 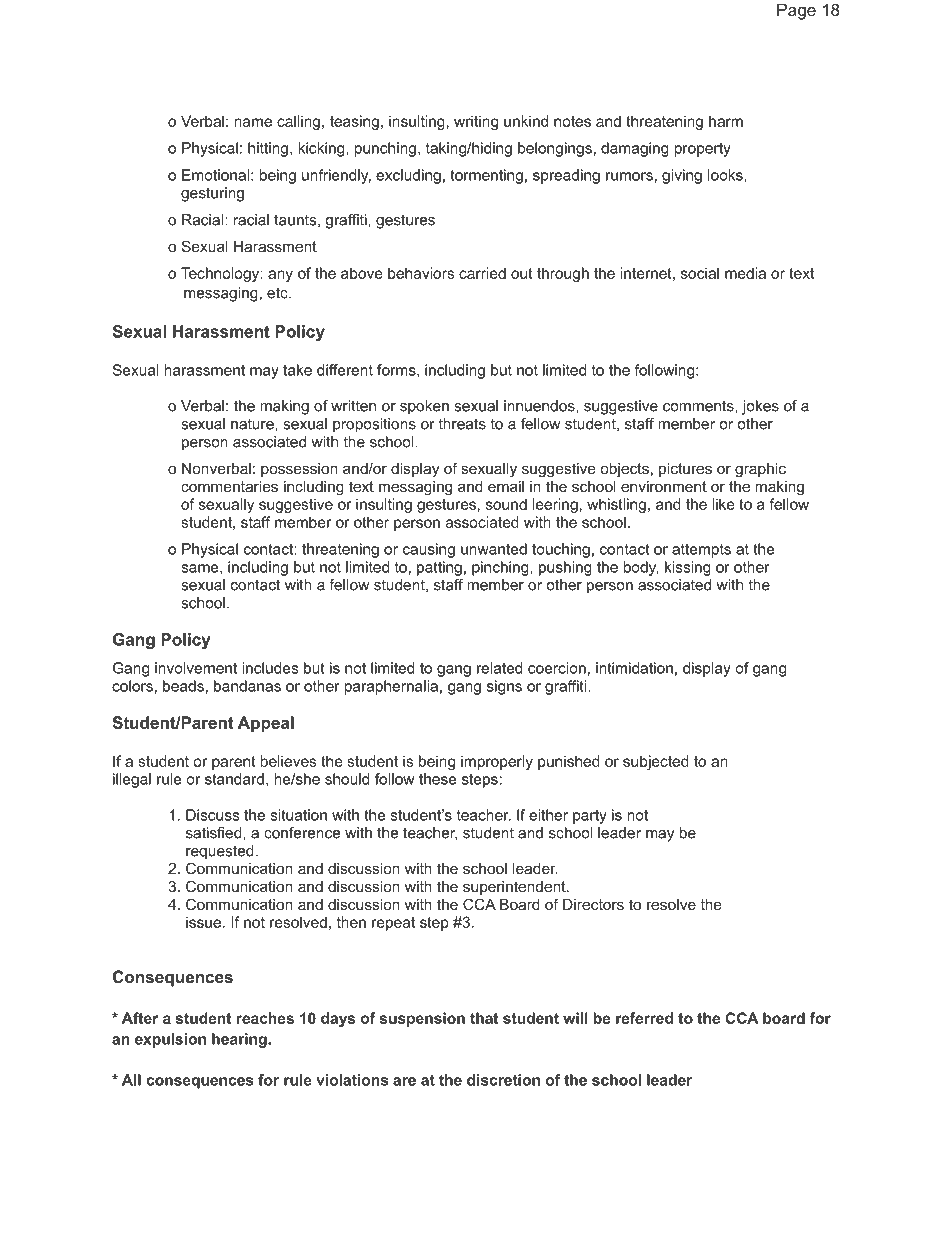 I want to click on subjected, so click(x=656, y=762).
